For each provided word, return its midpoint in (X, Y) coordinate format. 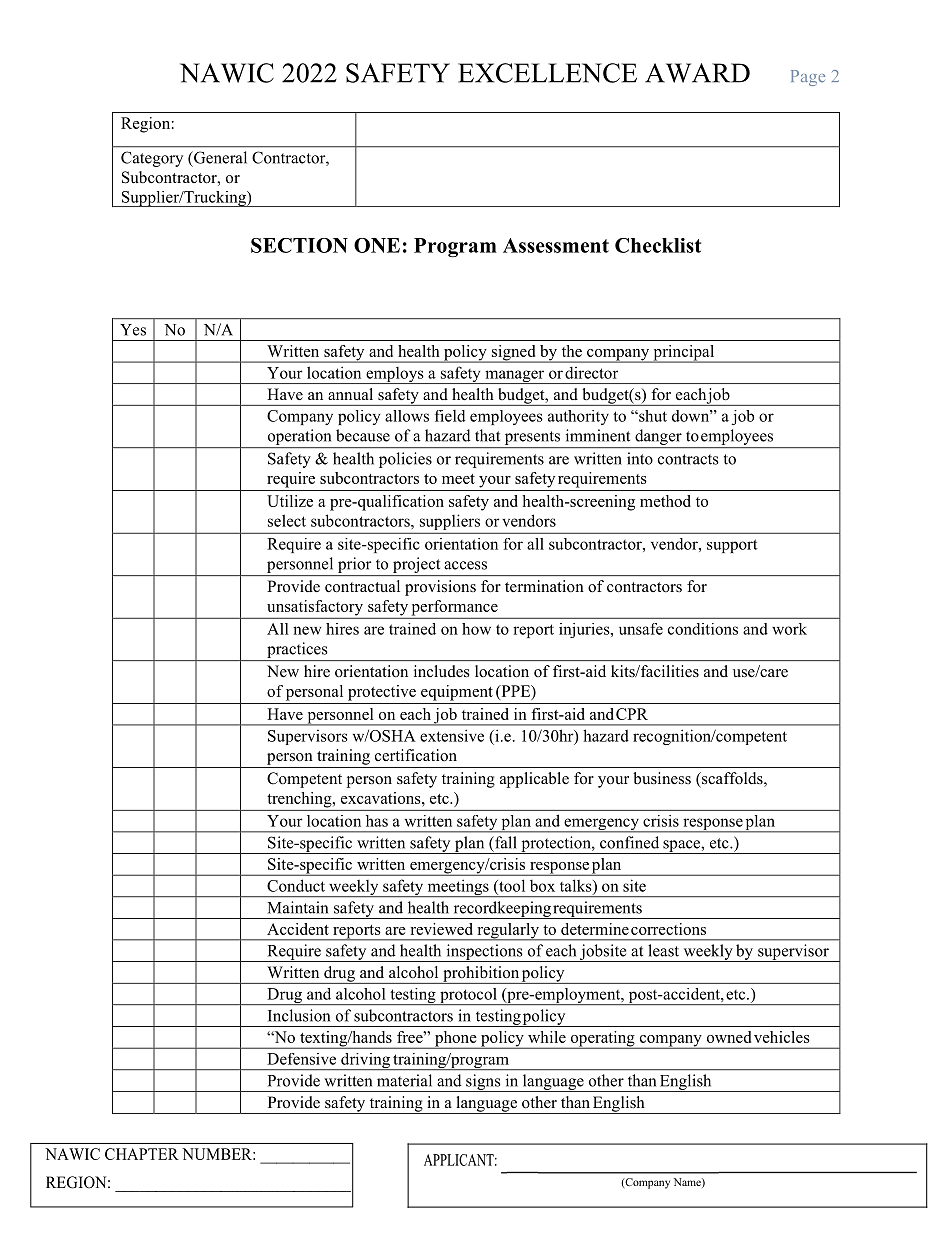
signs (483, 1083)
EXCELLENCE (547, 73)
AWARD (697, 73)
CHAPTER (142, 1154)
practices (297, 650)
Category (152, 159)
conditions (703, 629)
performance (454, 609)
